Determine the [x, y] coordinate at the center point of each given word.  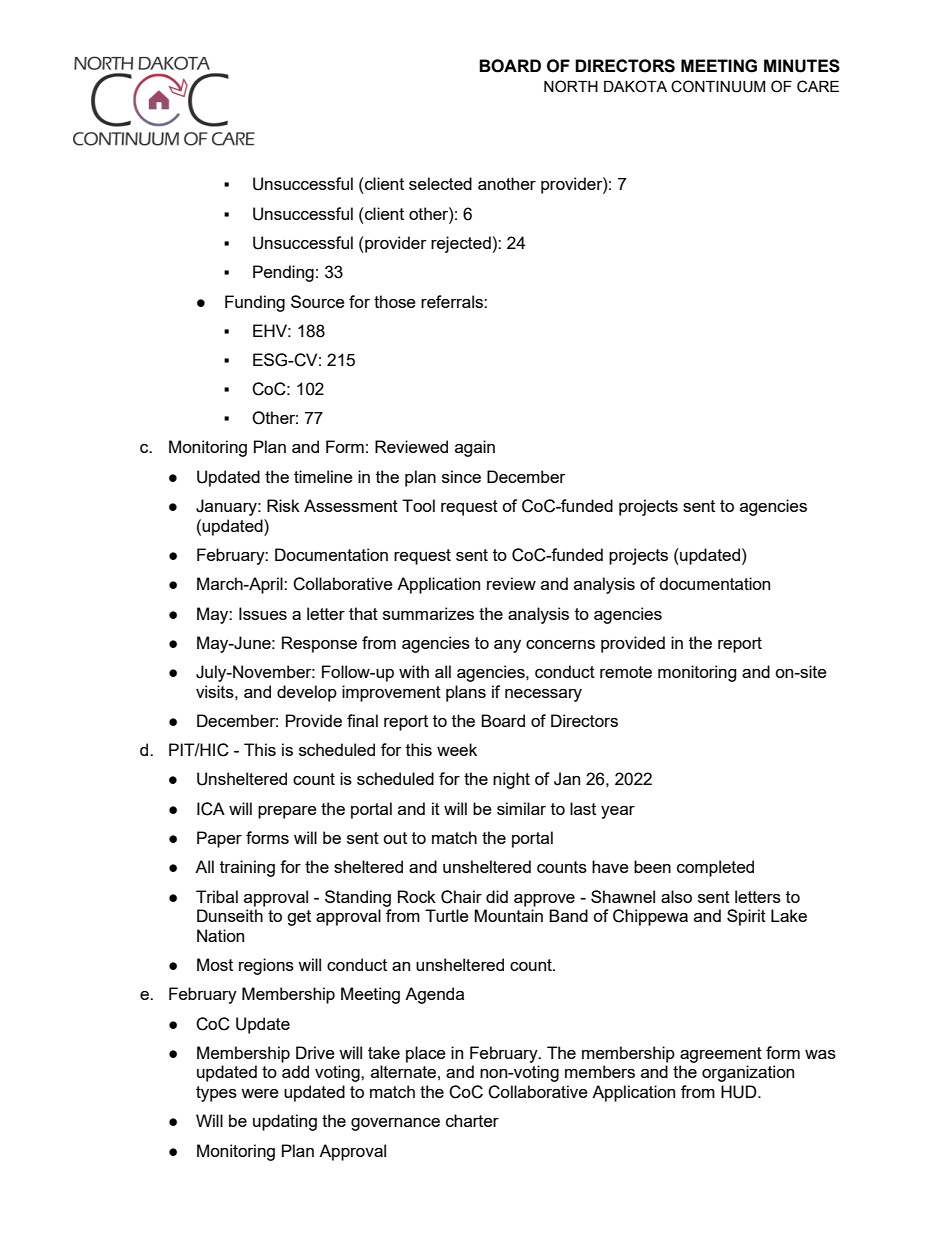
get [299, 918]
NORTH [571, 86]
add [295, 1071]
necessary [543, 695]
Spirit [746, 917]
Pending [283, 273]
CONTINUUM [718, 86]
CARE [818, 86]
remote [626, 672]
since [461, 476]
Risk [283, 505]
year [618, 812]
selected [440, 183]
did [497, 896]
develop [307, 693]
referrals [453, 301]
